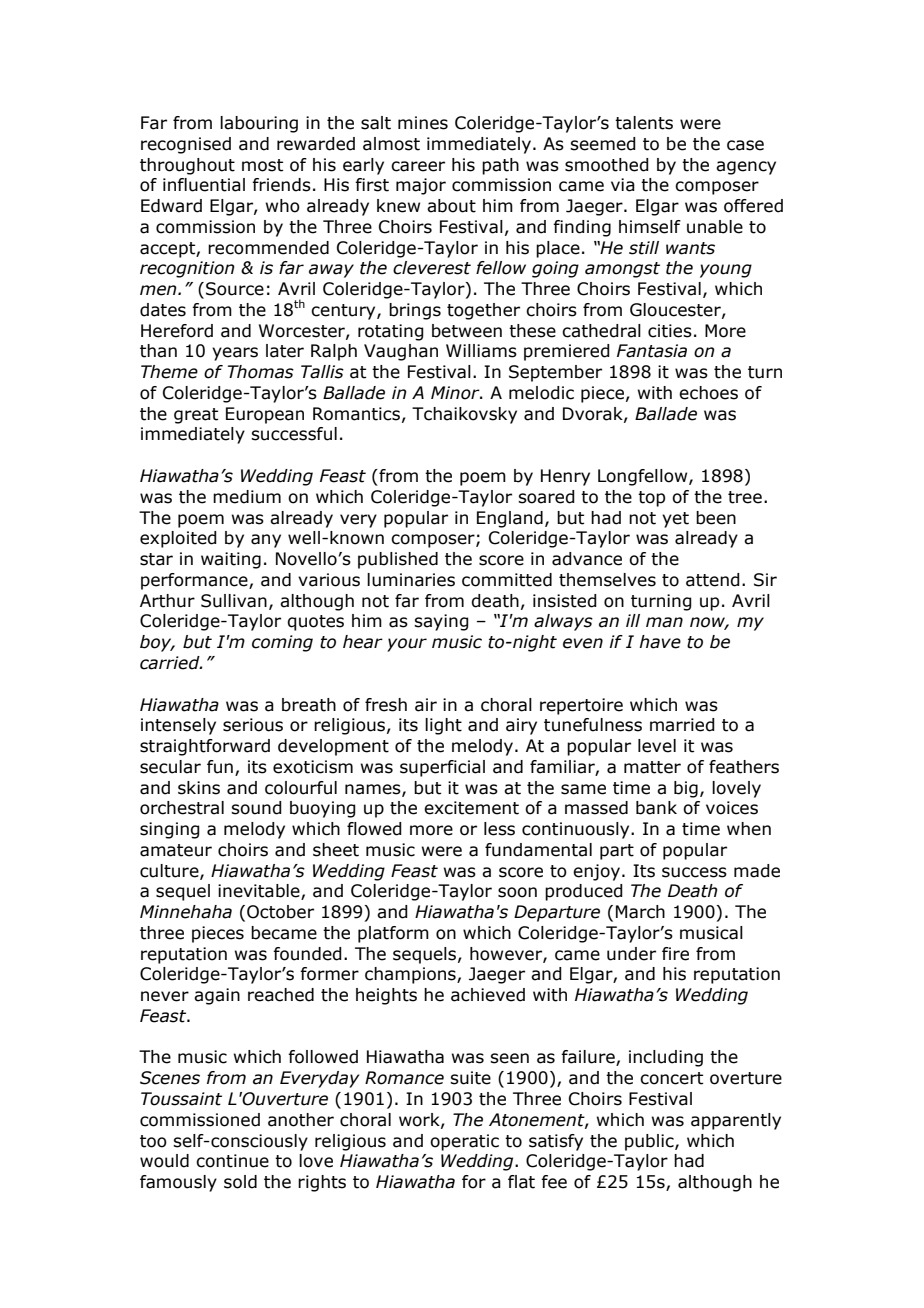 The height and width of the screenshot is (1308, 924). Describe the element at coordinates (745, 145) in the screenshot. I see `case` at that location.
